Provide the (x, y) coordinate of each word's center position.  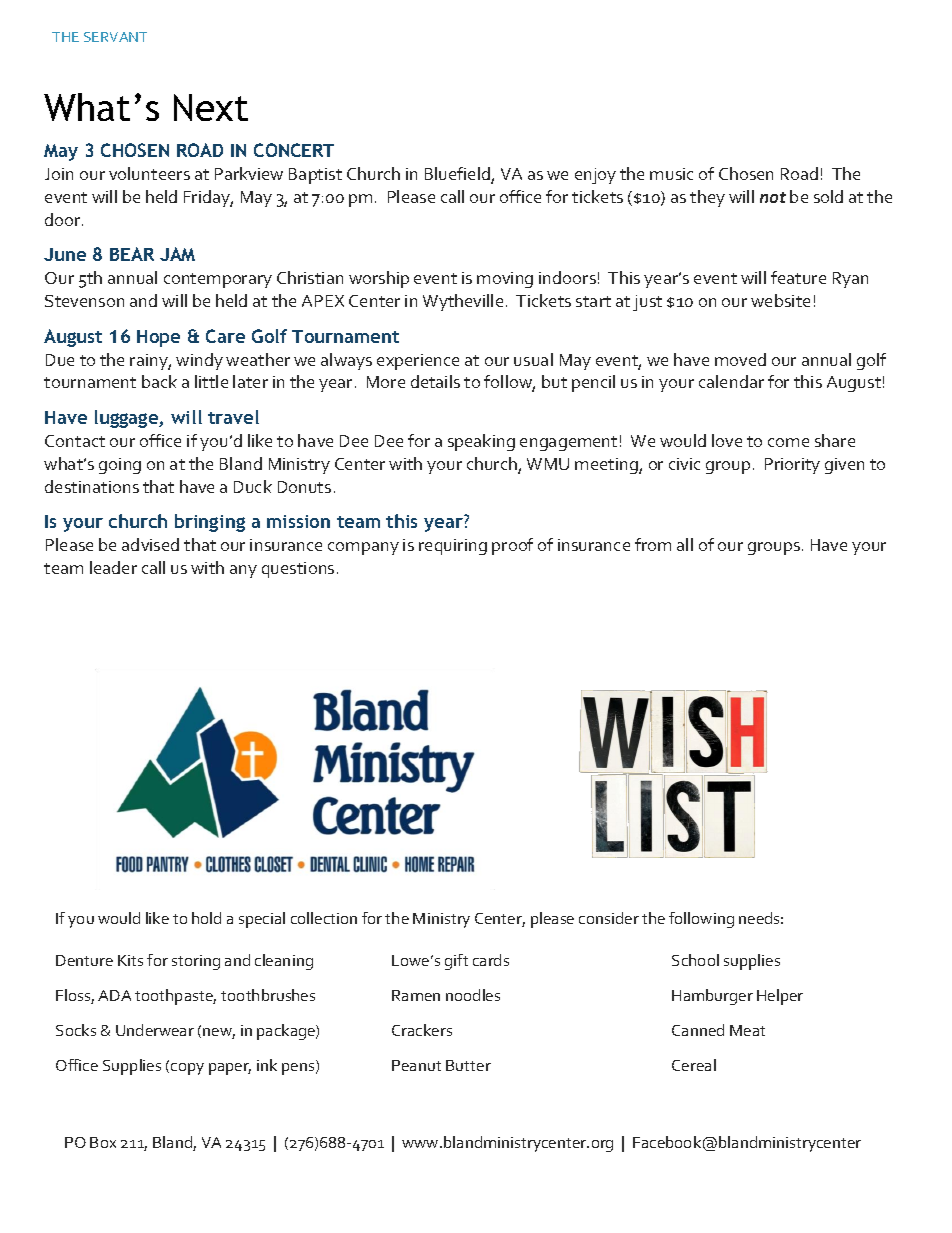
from (653, 544)
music (671, 174)
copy (187, 1069)
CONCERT (294, 150)
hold (206, 918)
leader (113, 567)
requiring (453, 547)
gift (456, 962)
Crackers (422, 1030)
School (695, 960)
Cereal (694, 1065)
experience (418, 362)
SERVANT (115, 37)
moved (740, 359)
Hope (158, 338)
